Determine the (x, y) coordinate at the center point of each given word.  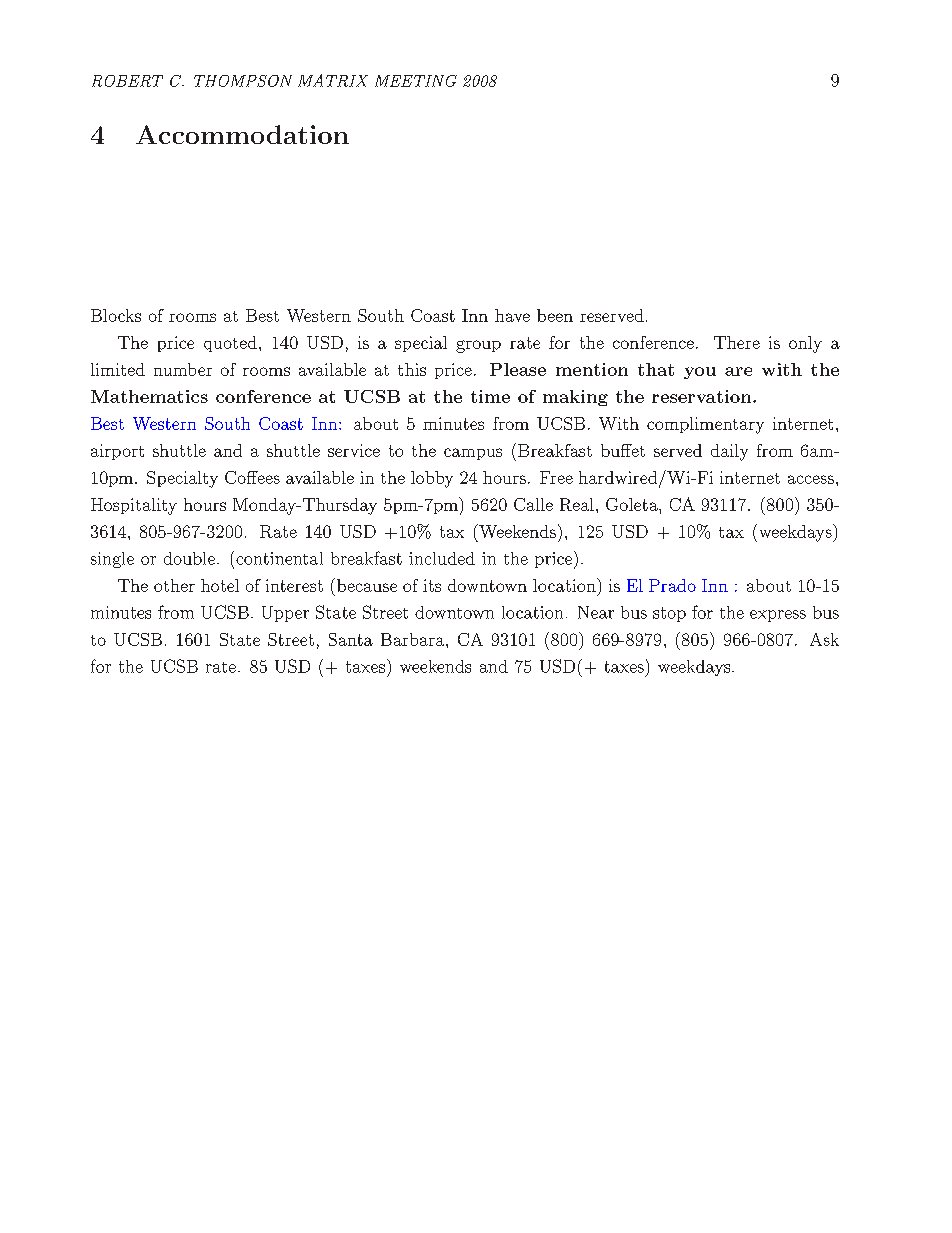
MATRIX (333, 80)
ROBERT (127, 81)
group (478, 346)
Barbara (414, 639)
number (183, 369)
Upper (285, 614)
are (738, 371)
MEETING (416, 81)
